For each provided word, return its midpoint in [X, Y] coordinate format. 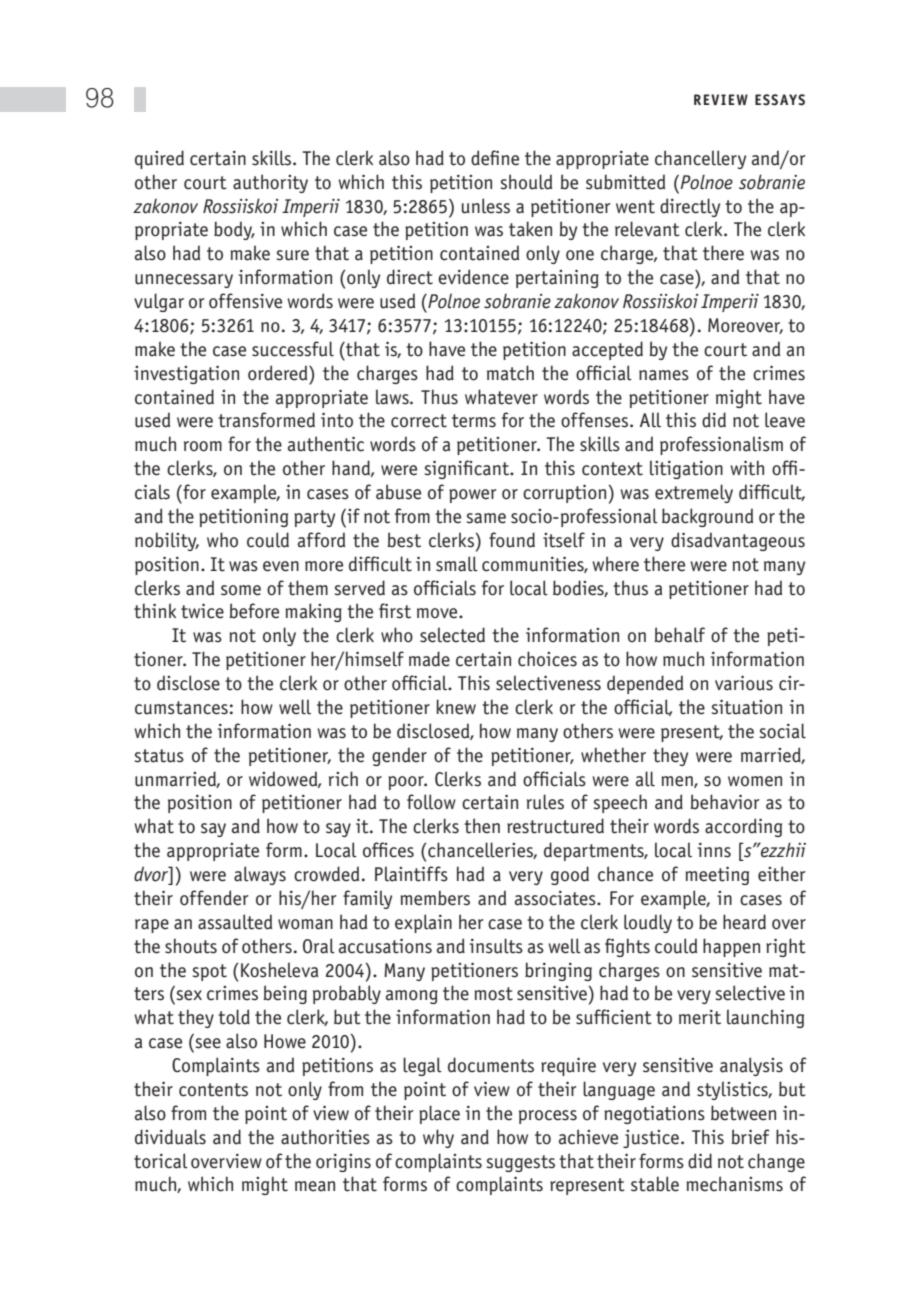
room [203, 446]
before [254, 611]
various [744, 683]
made [429, 659]
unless [486, 206]
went [635, 207]
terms [474, 421]
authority [270, 183]
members [435, 898]
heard [744, 922]
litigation [686, 469]
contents [213, 1090]
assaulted [235, 922]
